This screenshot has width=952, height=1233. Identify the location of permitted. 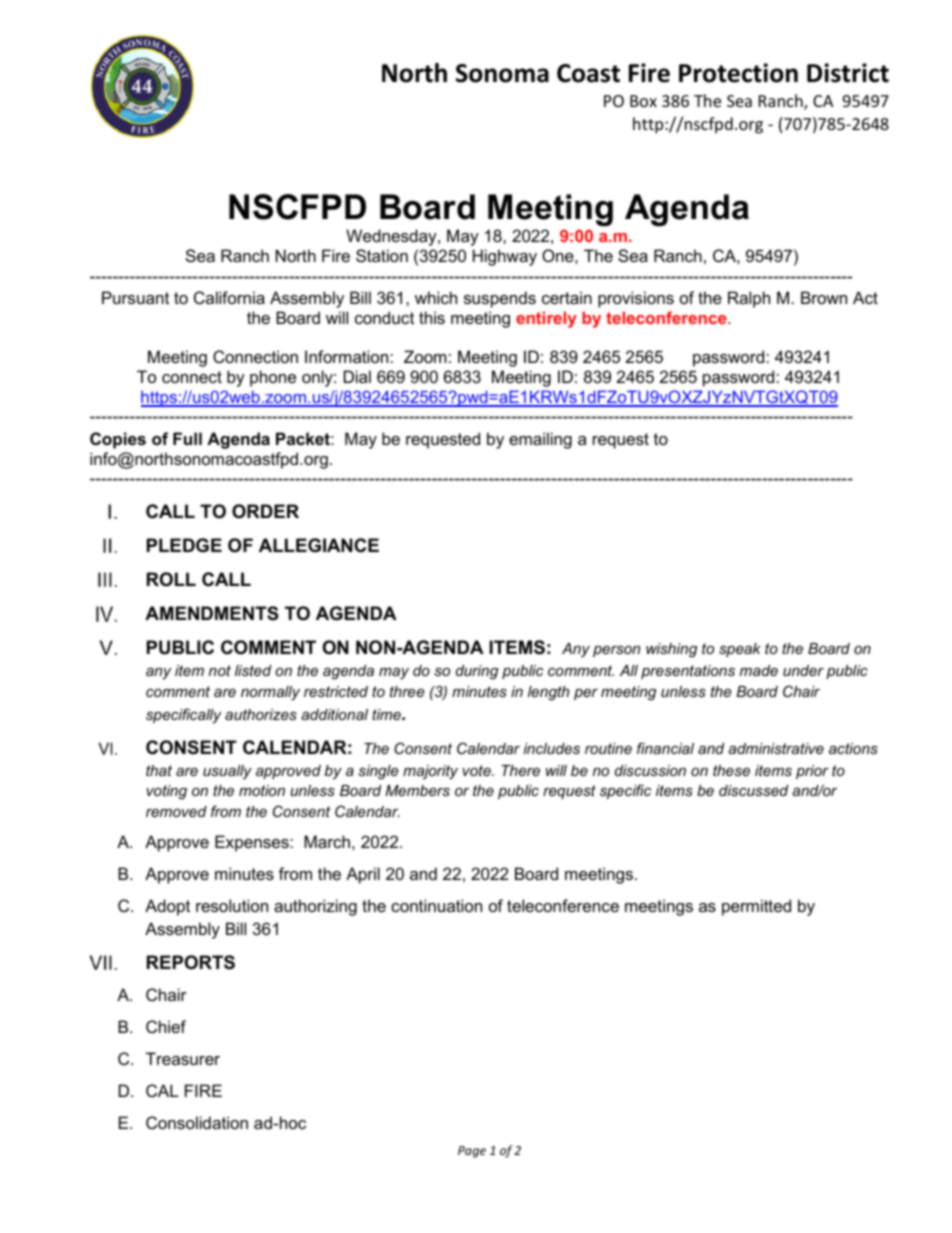
(756, 907).
